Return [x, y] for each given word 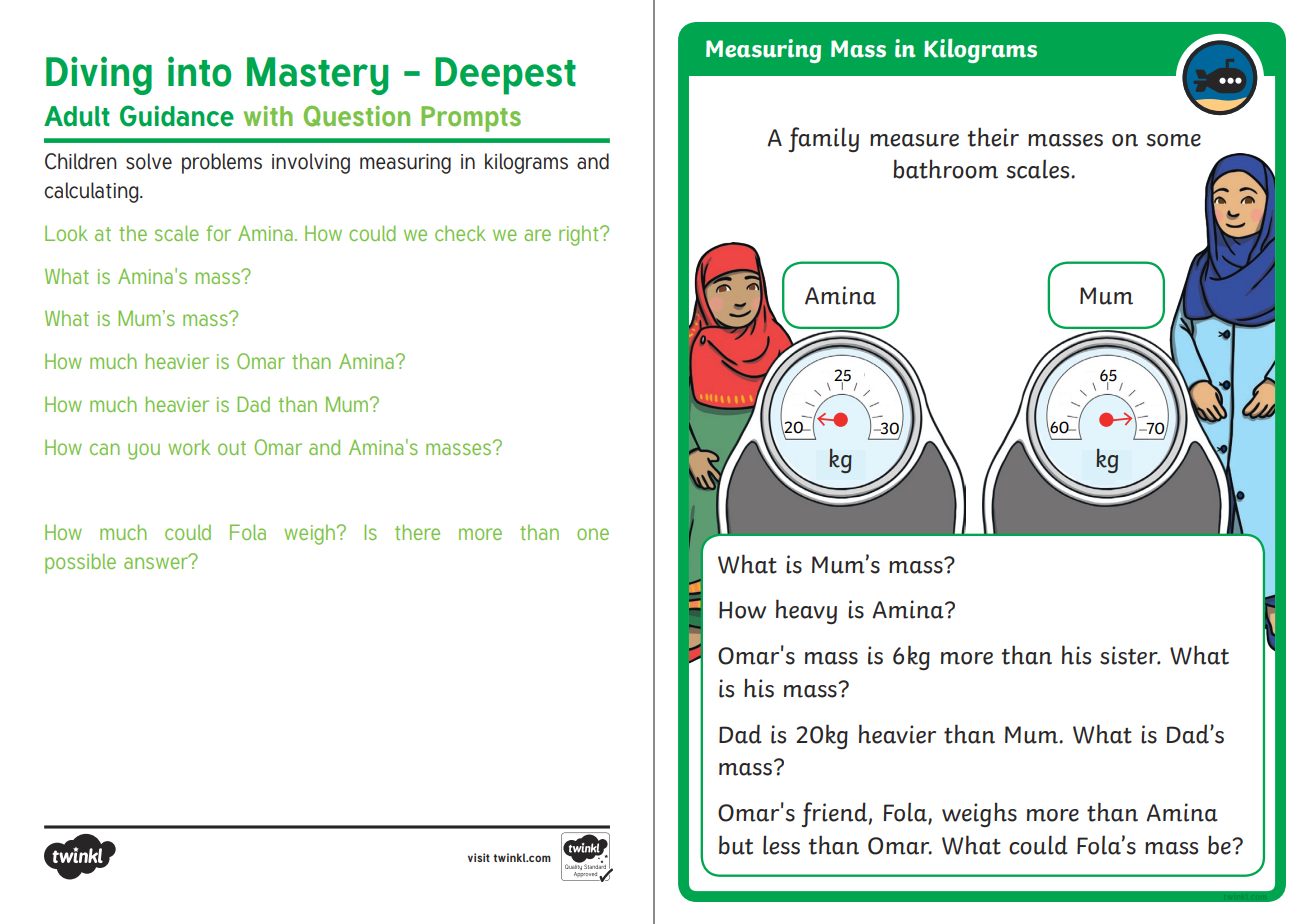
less [781, 845]
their [993, 137]
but [736, 845]
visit [479, 857]
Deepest [505, 76]
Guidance [177, 116]
